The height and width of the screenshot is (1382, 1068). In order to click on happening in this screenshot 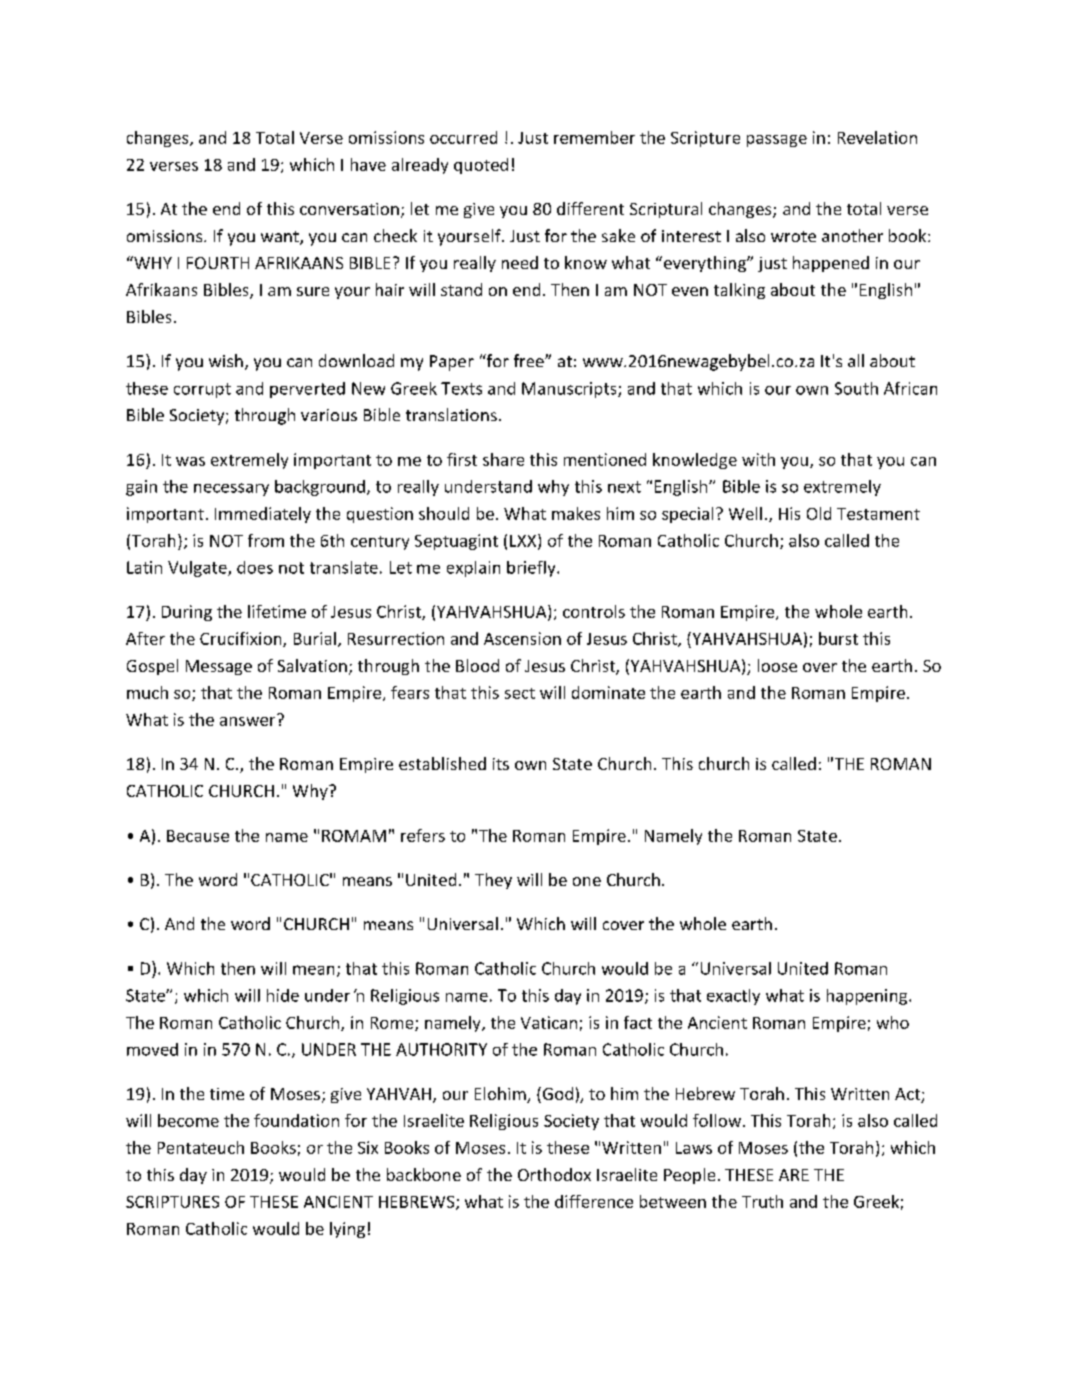, I will do `click(868, 997)`.
